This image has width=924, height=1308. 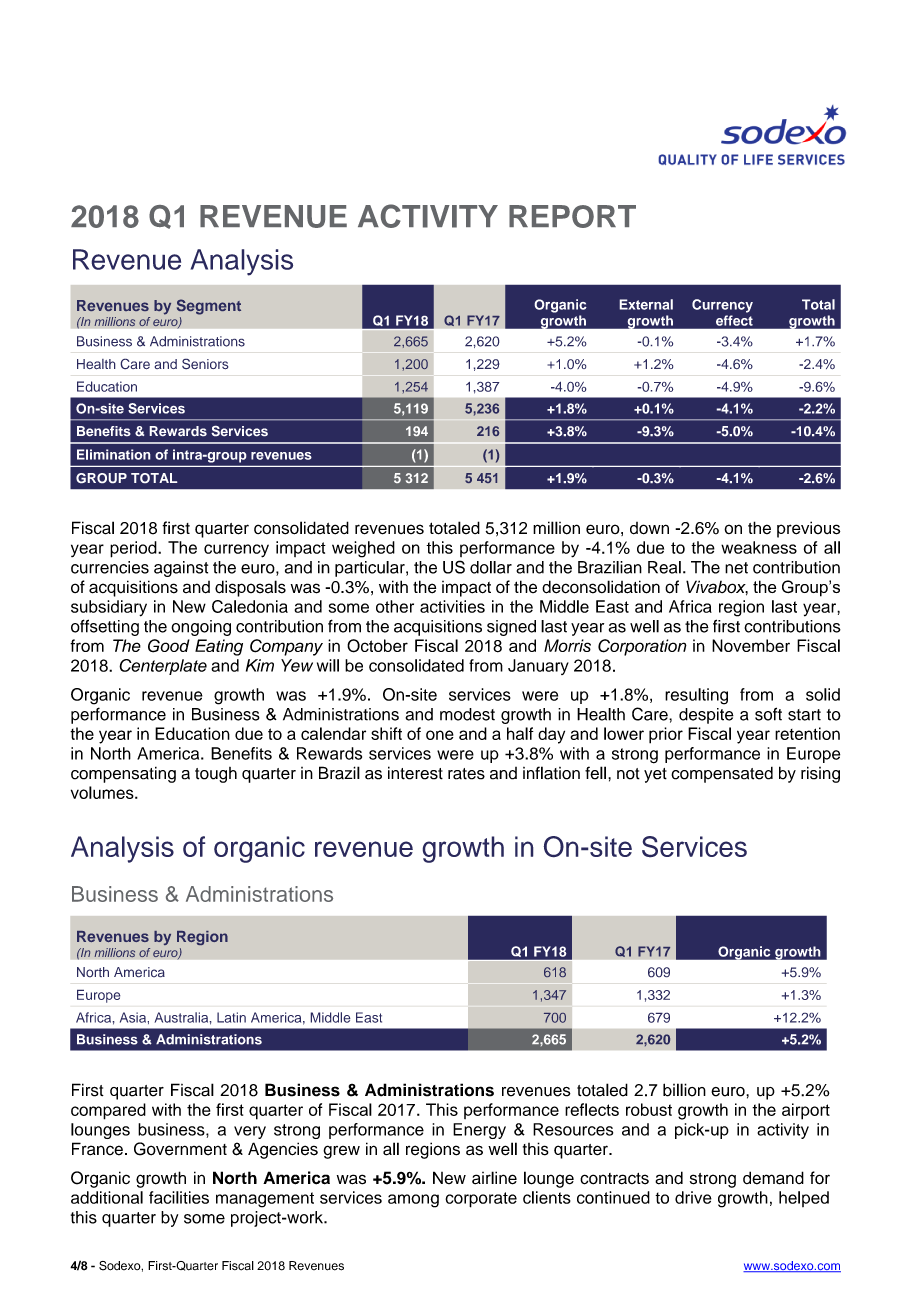 I want to click on Good, so click(x=169, y=646).
